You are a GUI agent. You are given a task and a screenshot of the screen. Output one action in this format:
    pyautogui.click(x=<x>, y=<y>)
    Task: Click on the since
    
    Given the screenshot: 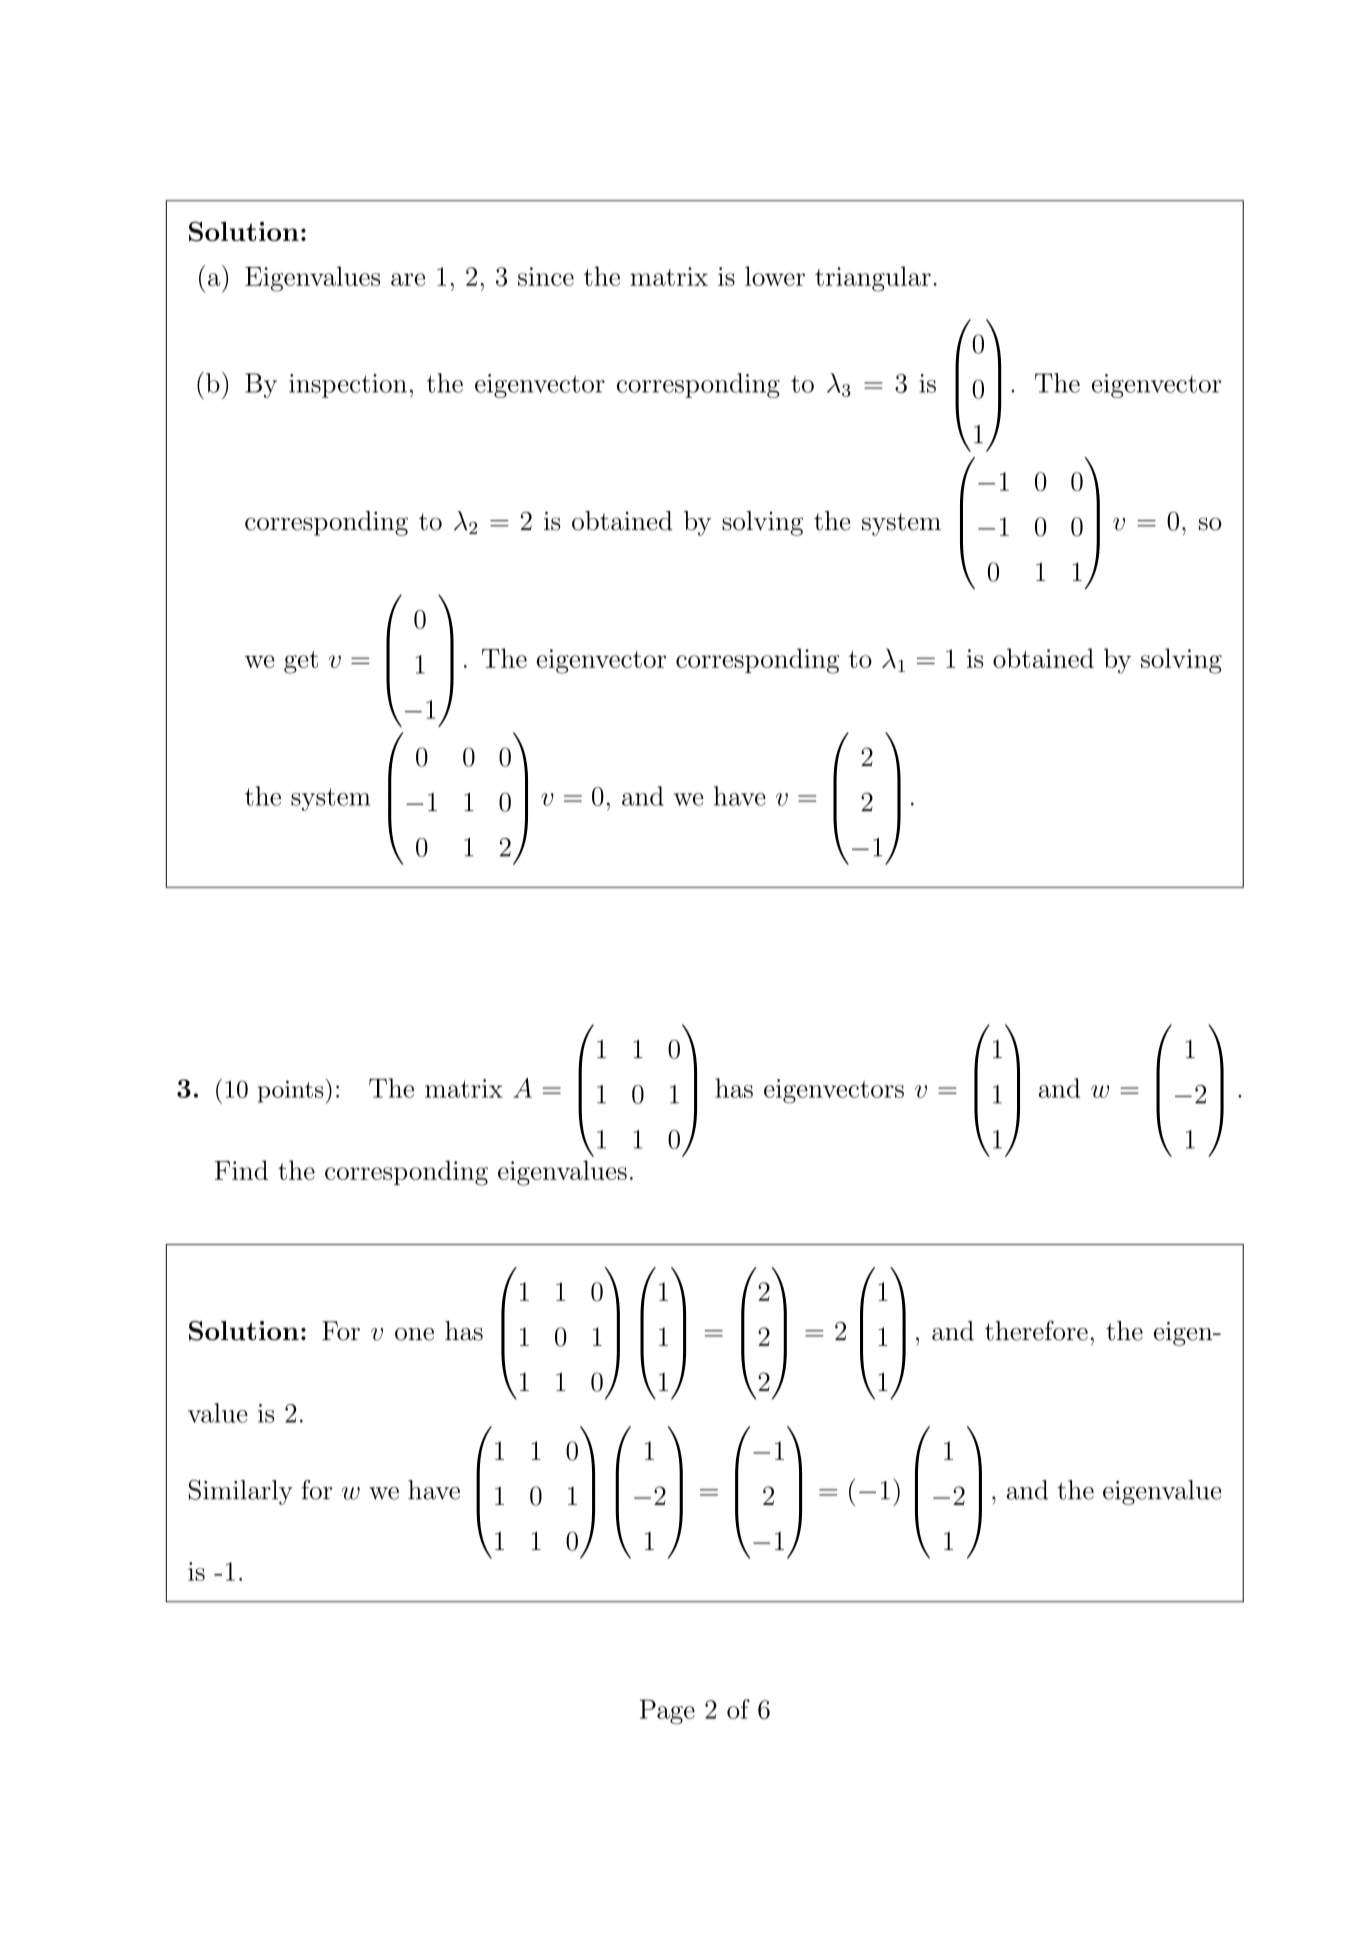 What is the action you would take?
    pyautogui.click(x=546, y=276)
